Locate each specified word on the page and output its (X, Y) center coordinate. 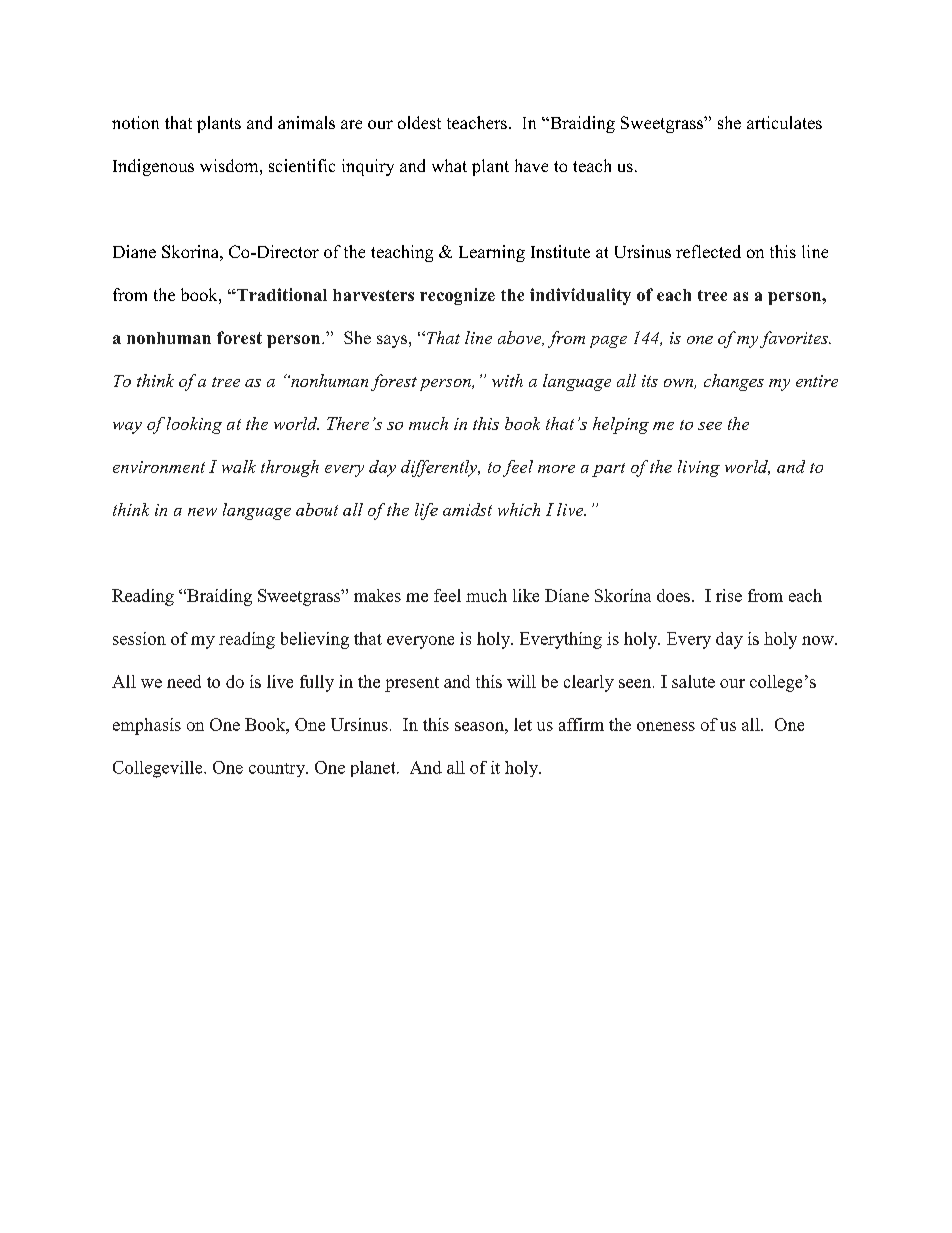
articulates (784, 122)
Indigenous (153, 167)
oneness (666, 726)
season (480, 726)
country (278, 770)
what (449, 165)
